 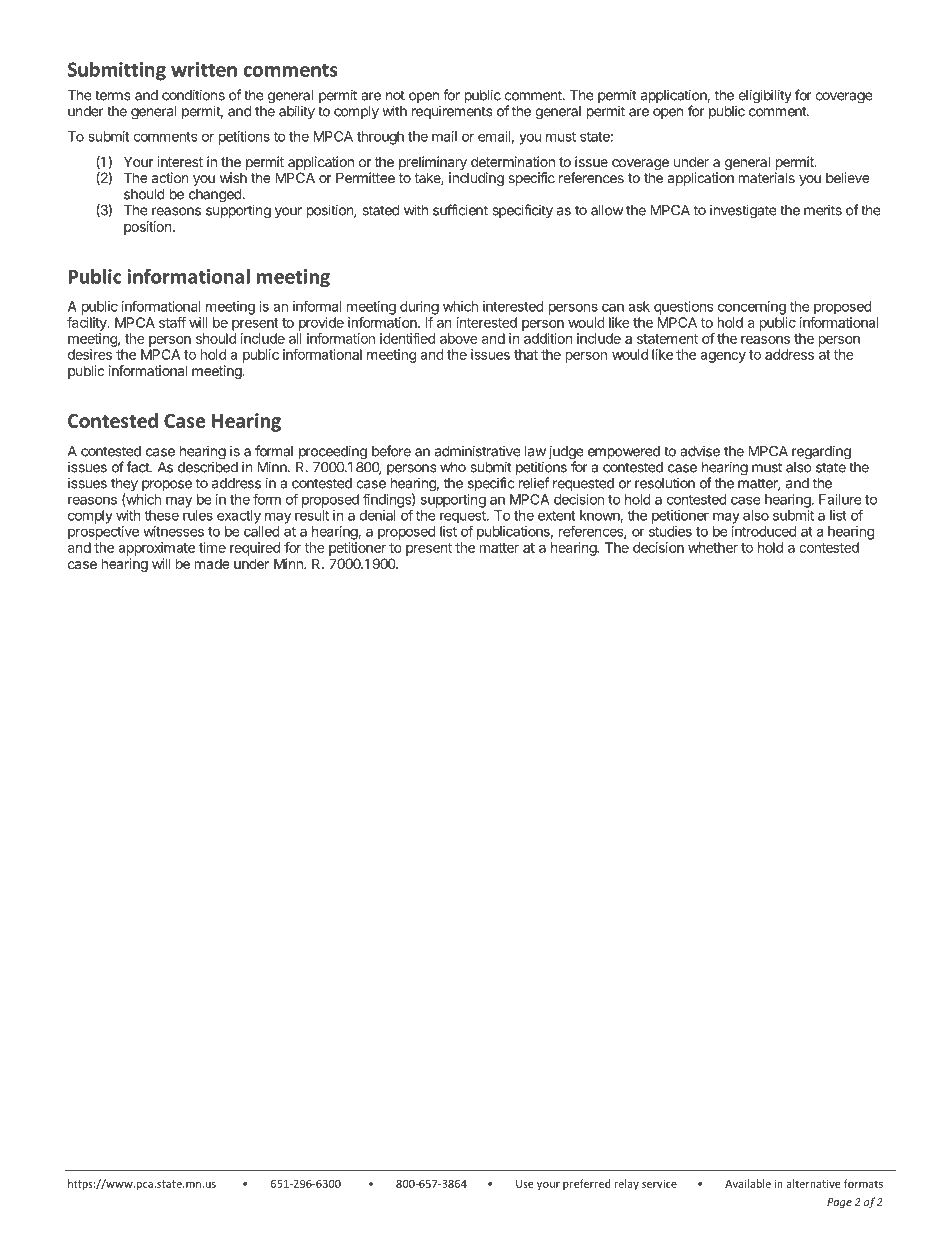 What do you see at coordinates (713, 547) in the page?
I see `whether` at bounding box center [713, 547].
